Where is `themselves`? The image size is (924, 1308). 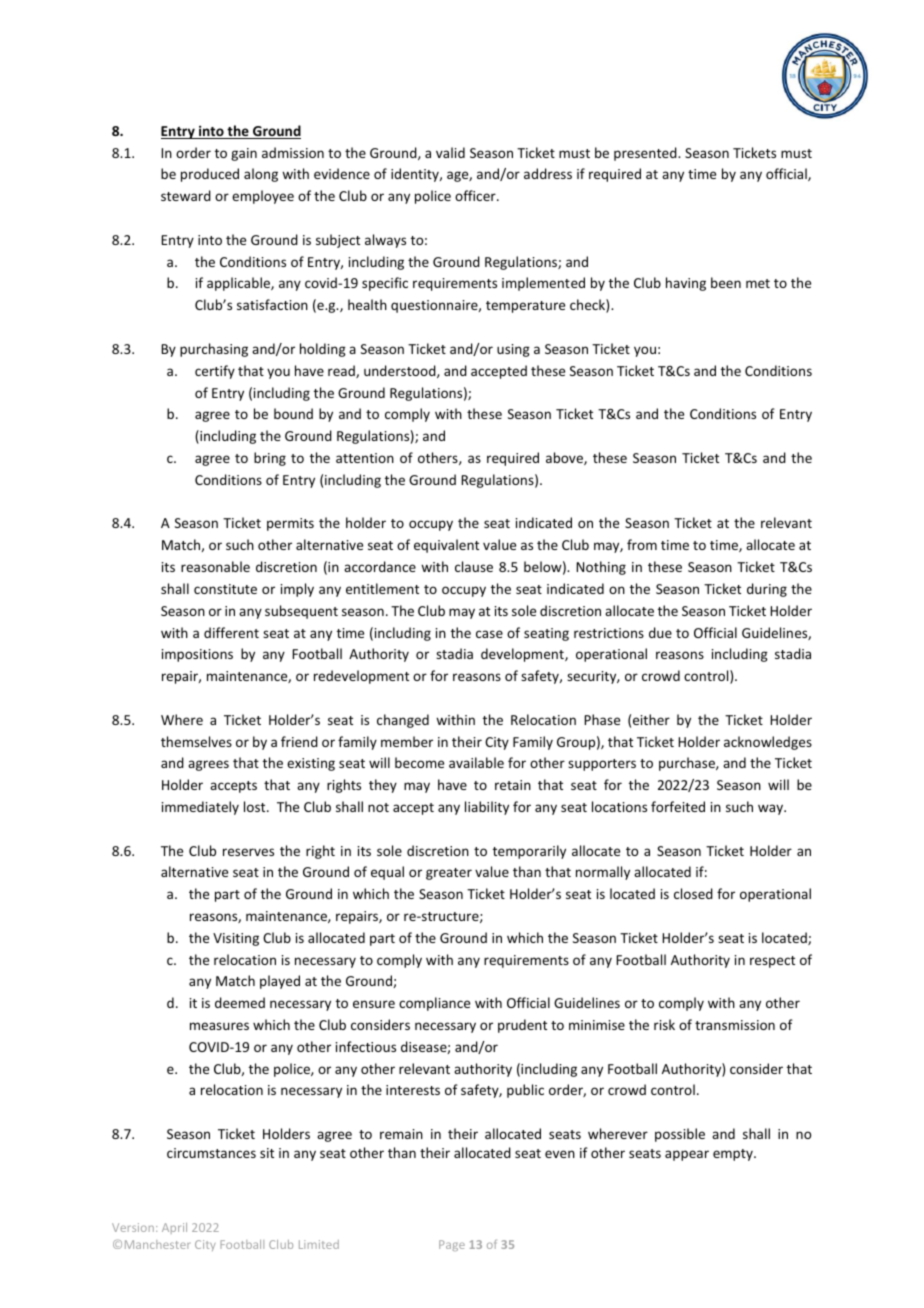
themselves is located at coordinates (196, 741).
